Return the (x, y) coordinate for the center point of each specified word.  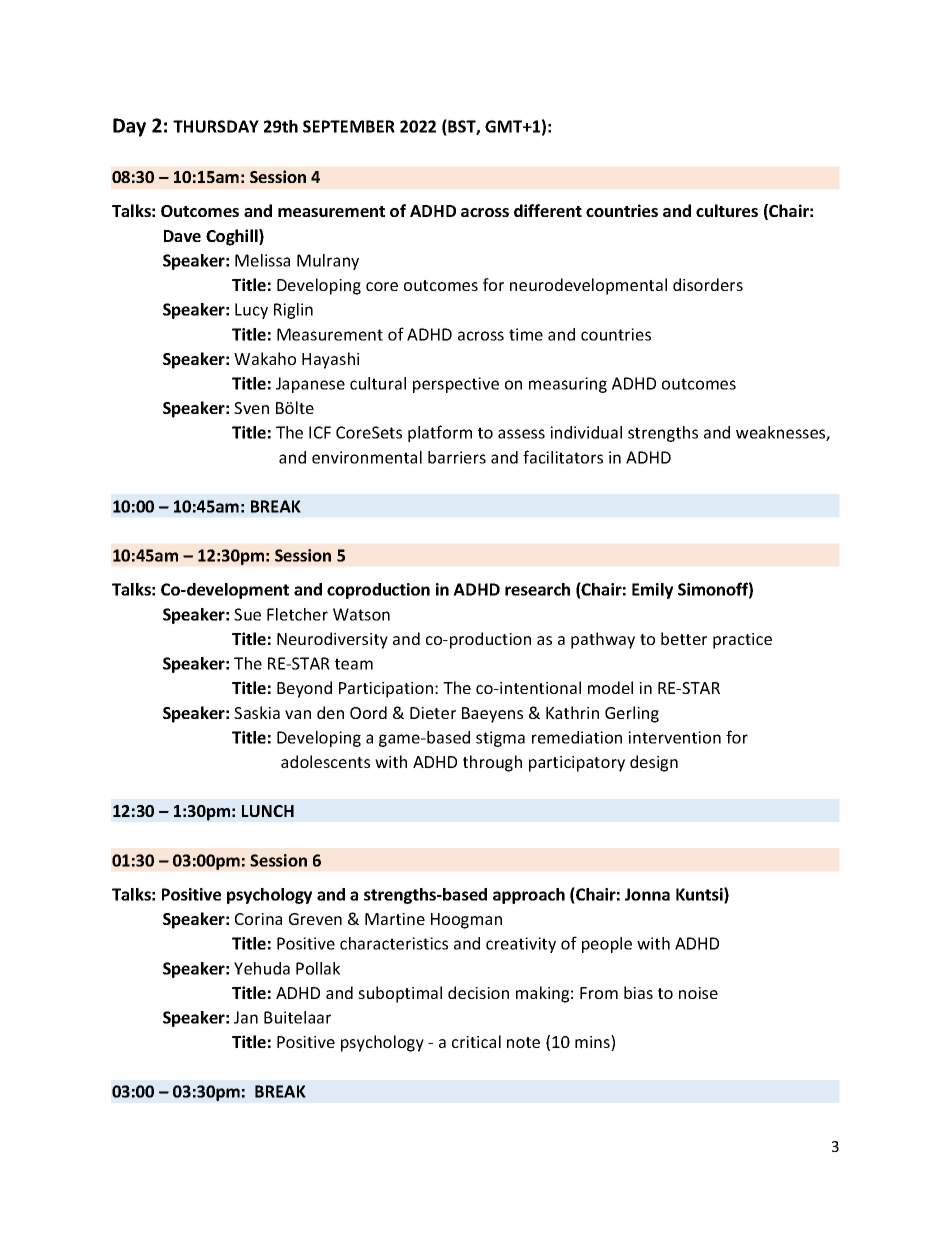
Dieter (433, 713)
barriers (457, 457)
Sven (251, 408)
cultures (727, 210)
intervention (674, 737)
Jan (246, 1017)
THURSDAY (216, 126)
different (548, 210)
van (298, 714)
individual (586, 432)
